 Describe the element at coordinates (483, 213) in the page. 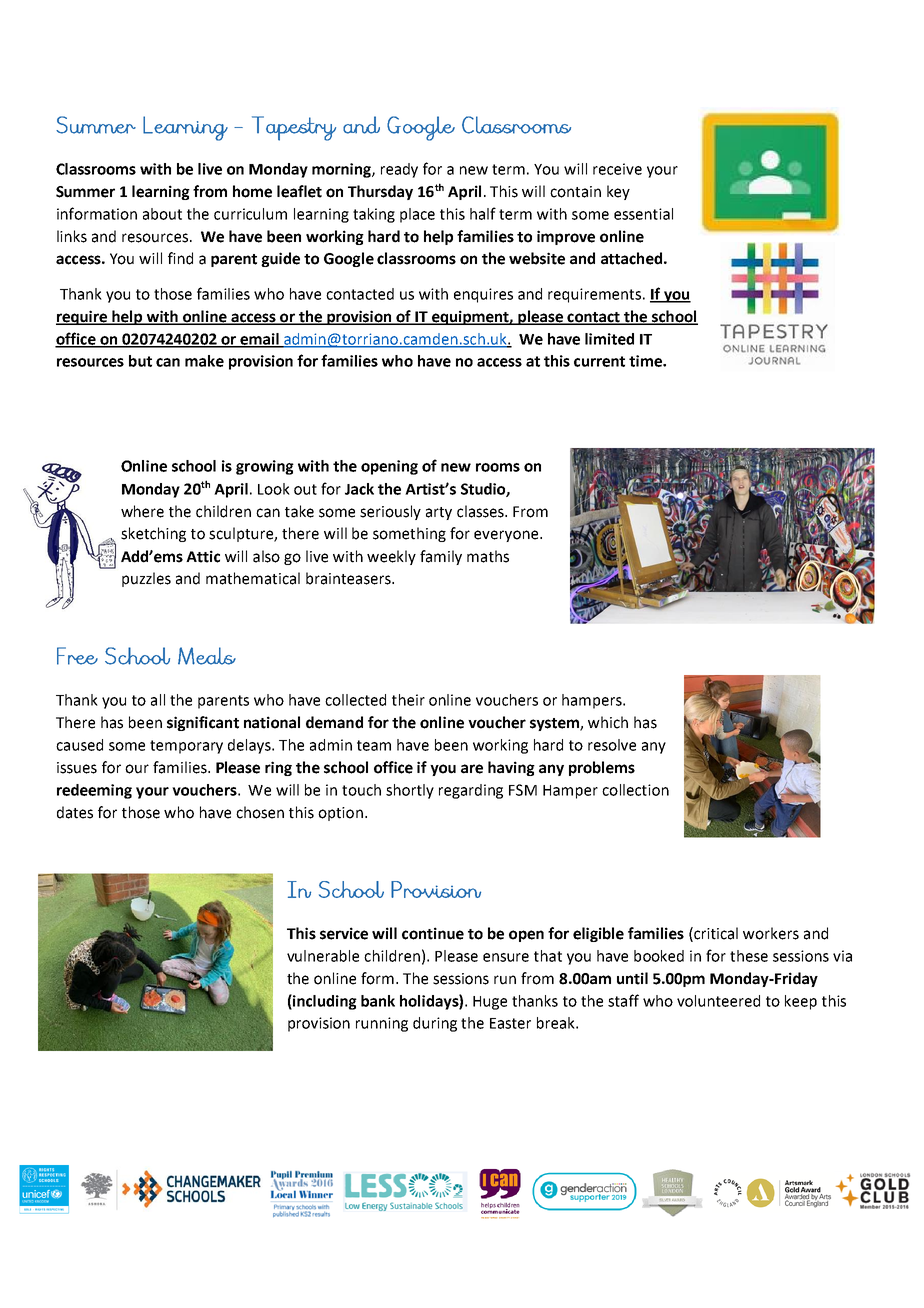

I see `half` at that location.
